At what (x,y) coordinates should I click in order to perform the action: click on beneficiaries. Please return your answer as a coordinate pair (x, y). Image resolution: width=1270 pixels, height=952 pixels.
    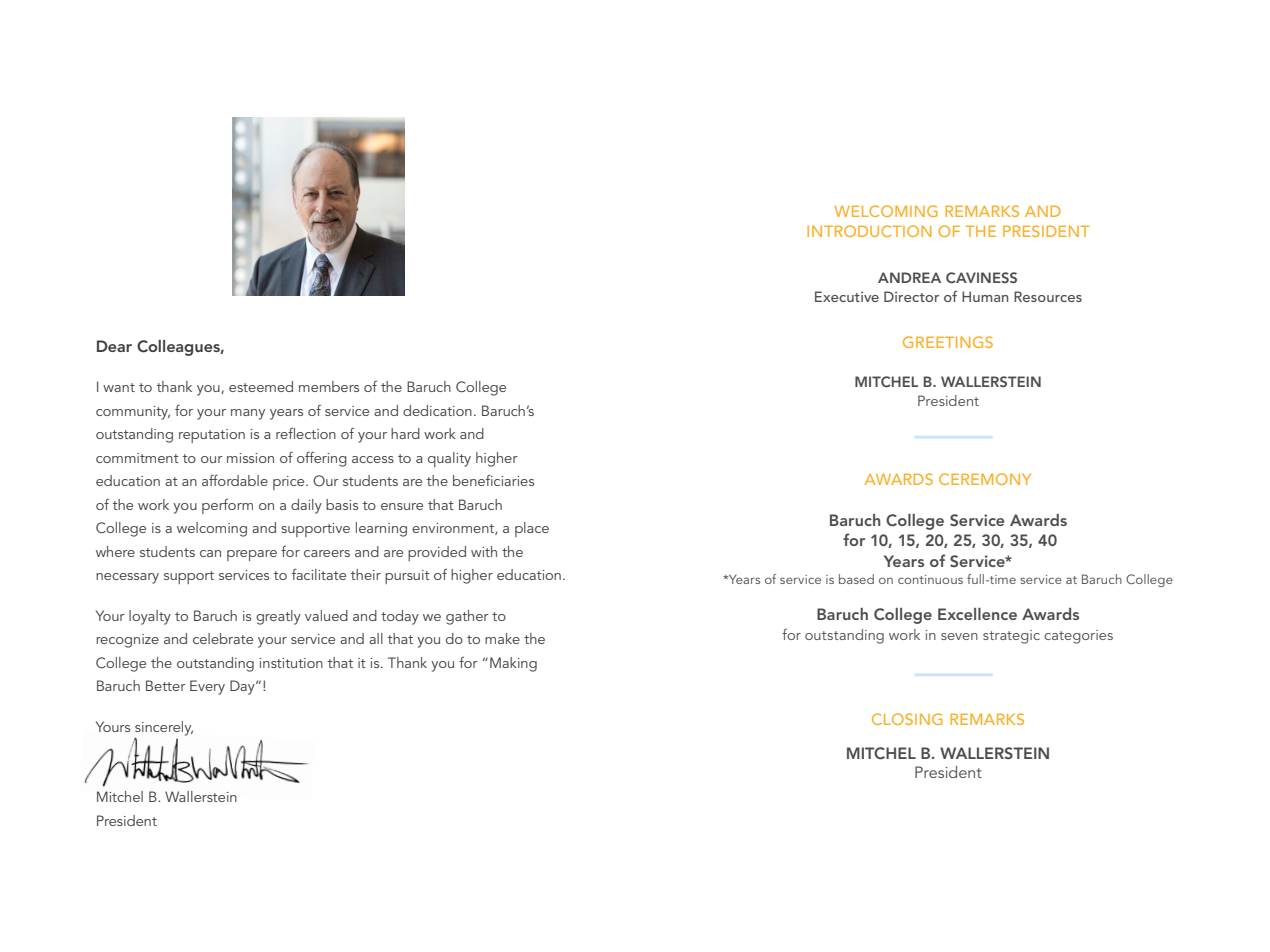
    Looking at the image, I should click on (493, 480).
